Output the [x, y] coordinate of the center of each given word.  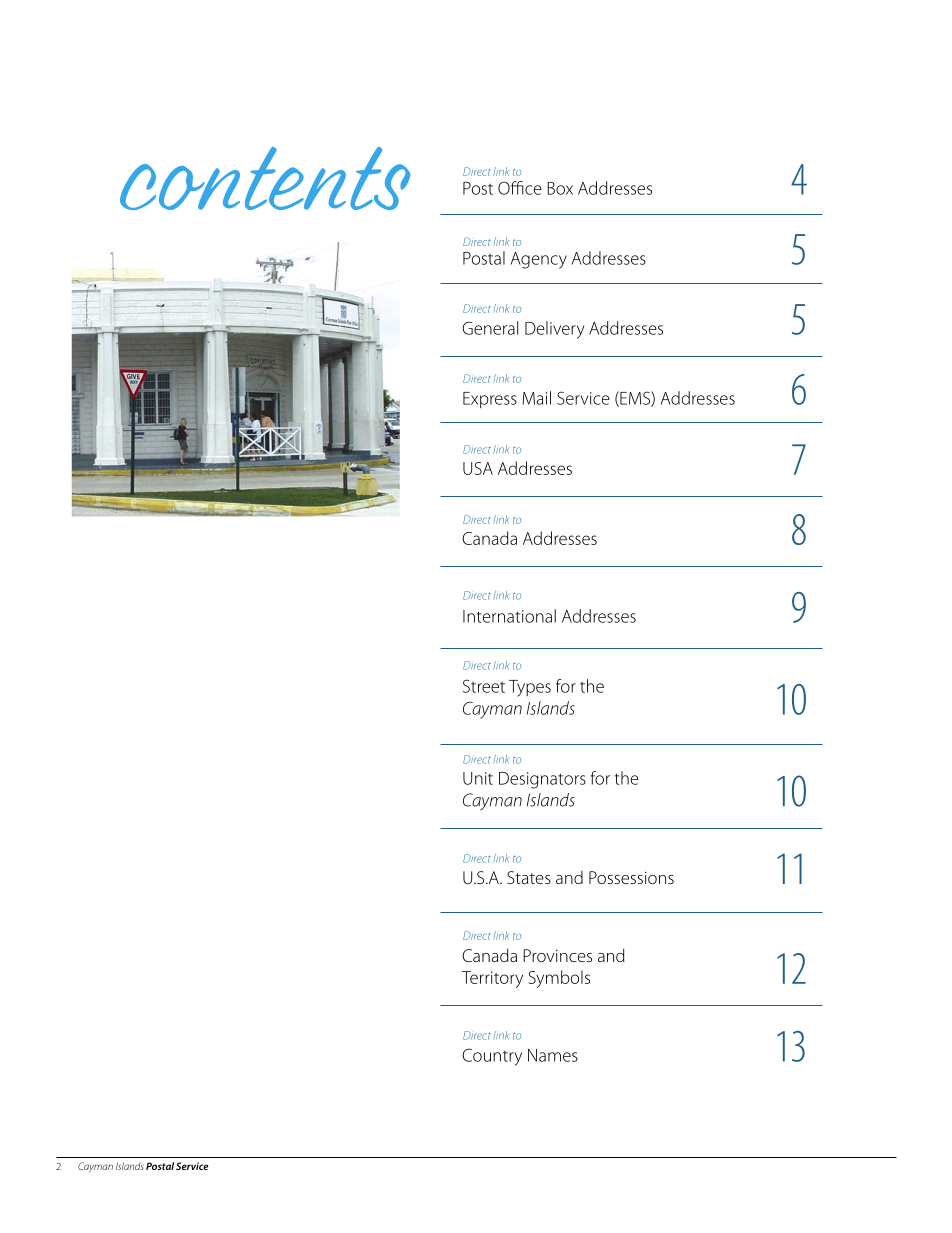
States [529, 877]
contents [265, 178]
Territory [492, 979]
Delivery [555, 330]
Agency [539, 260]
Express [490, 400]
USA [478, 468]
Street [484, 686]
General [490, 328]
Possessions [631, 877]
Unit [478, 778]
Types [530, 688]
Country [492, 1057]
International [509, 616]
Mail [536, 398]
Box [560, 188]
